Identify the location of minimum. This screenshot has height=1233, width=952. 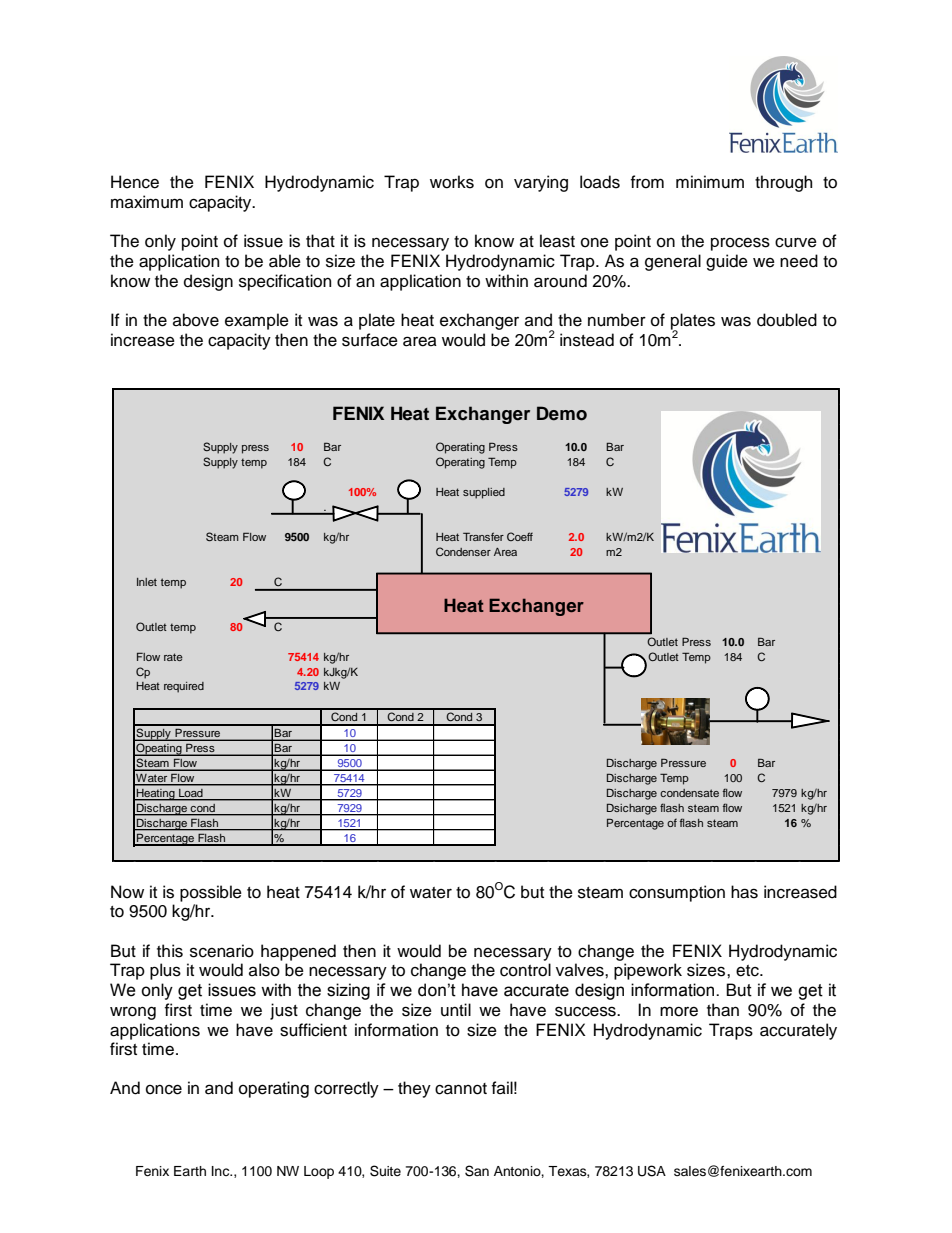
(710, 182).
